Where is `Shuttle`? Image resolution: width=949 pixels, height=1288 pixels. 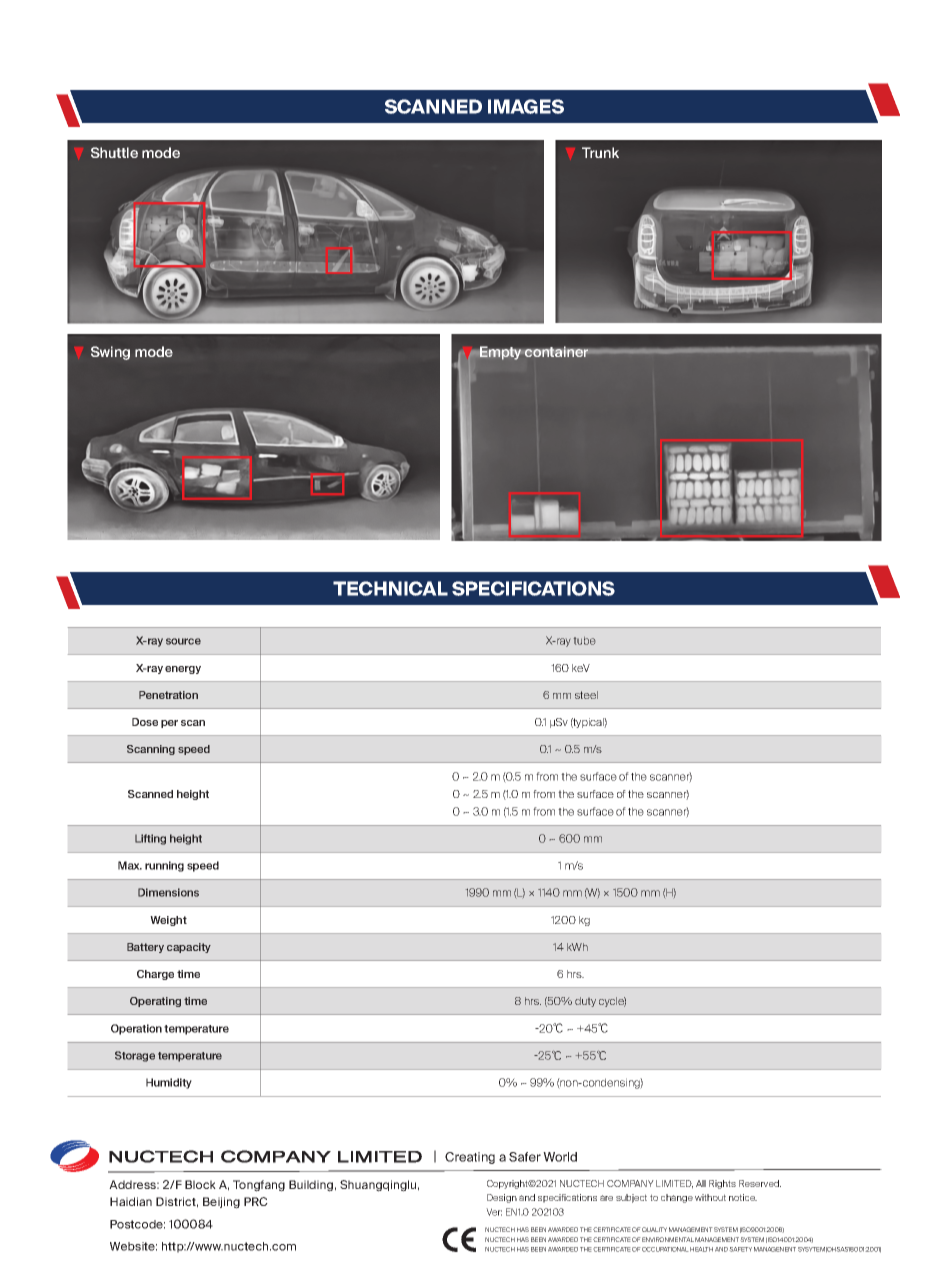 Shuttle is located at coordinates (114, 152).
